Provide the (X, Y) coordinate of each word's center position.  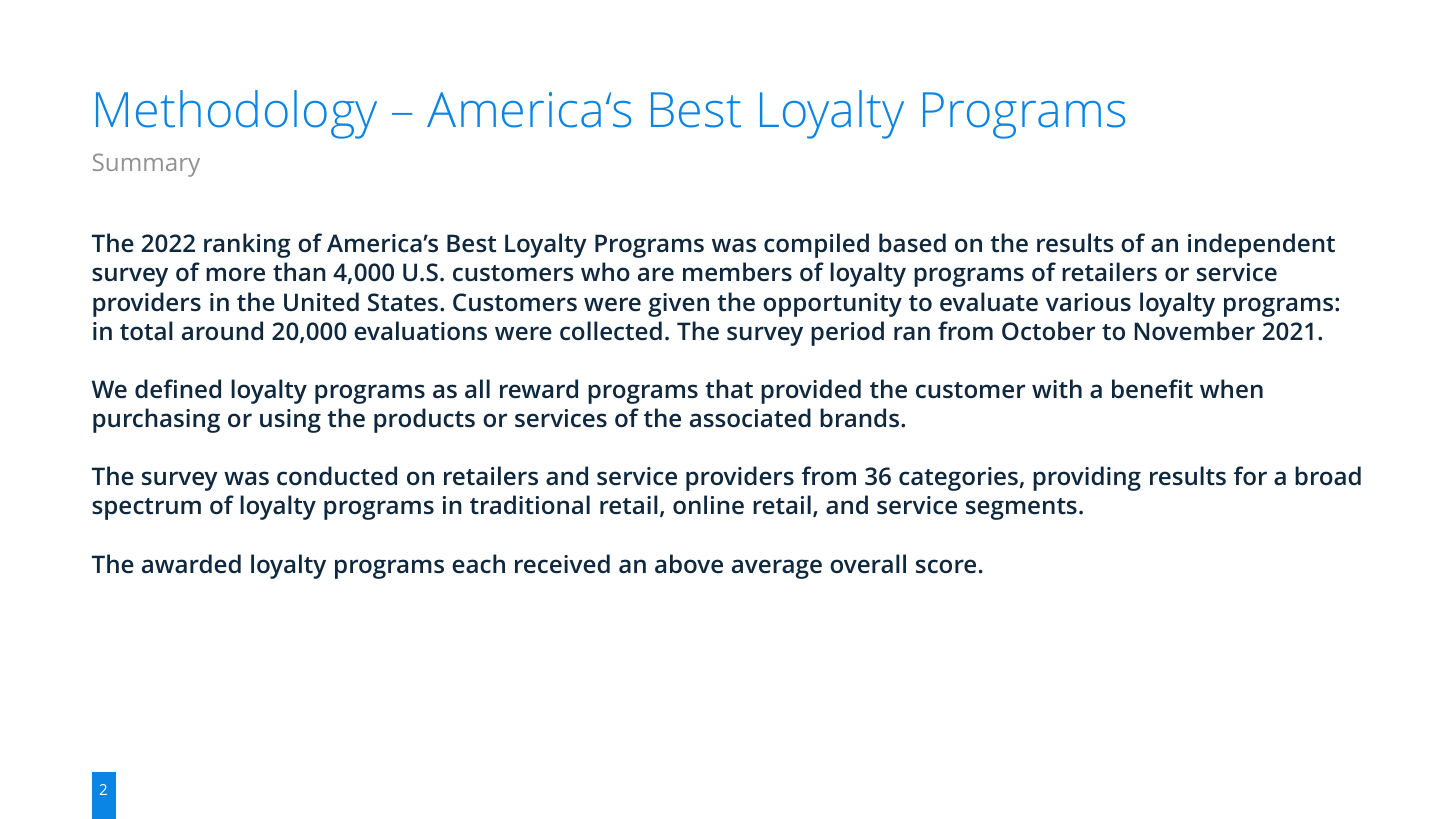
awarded (191, 563)
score (946, 566)
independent (1261, 245)
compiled (816, 245)
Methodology (236, 114)
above (689, 563)
